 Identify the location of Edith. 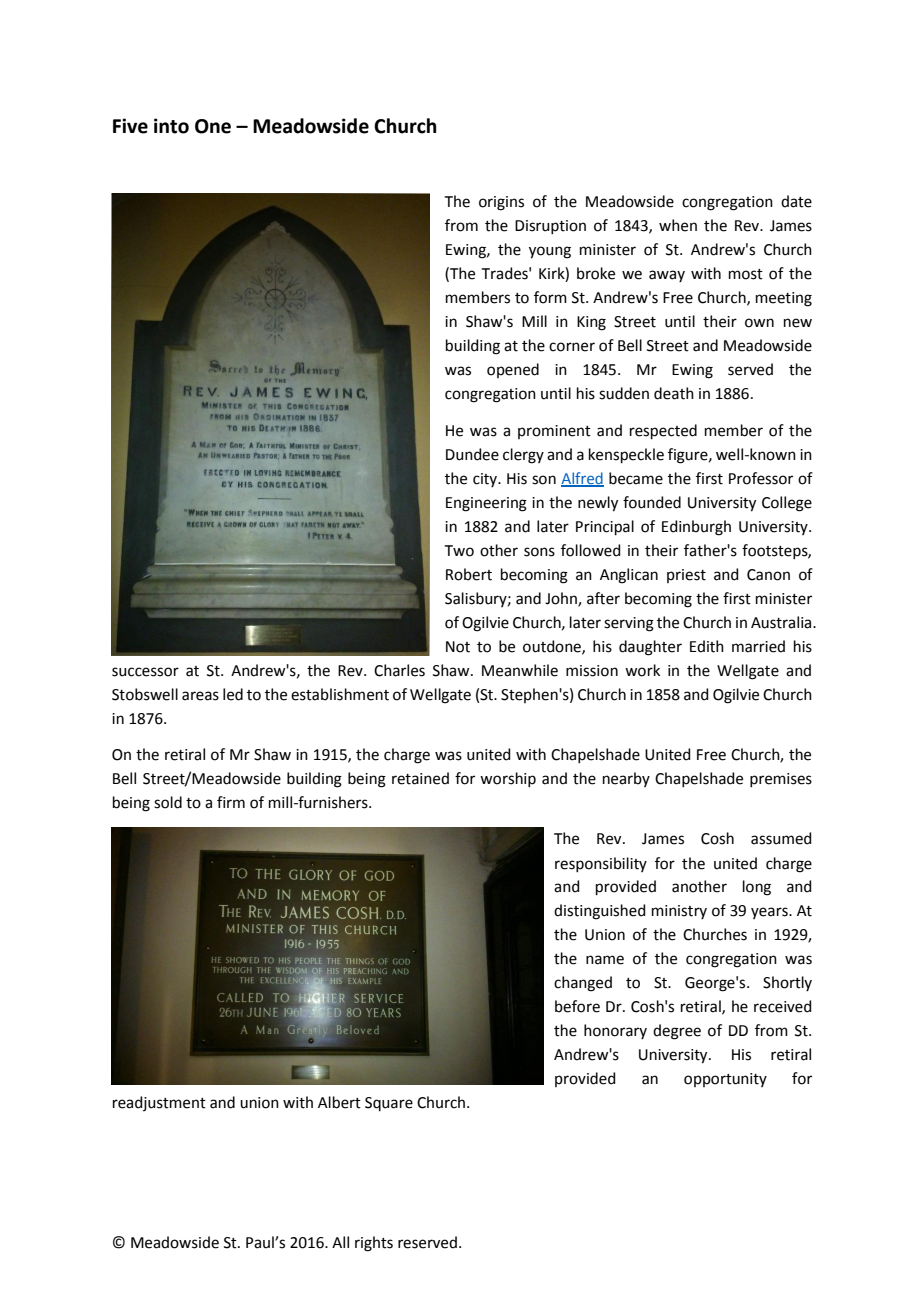
(707, 646).
